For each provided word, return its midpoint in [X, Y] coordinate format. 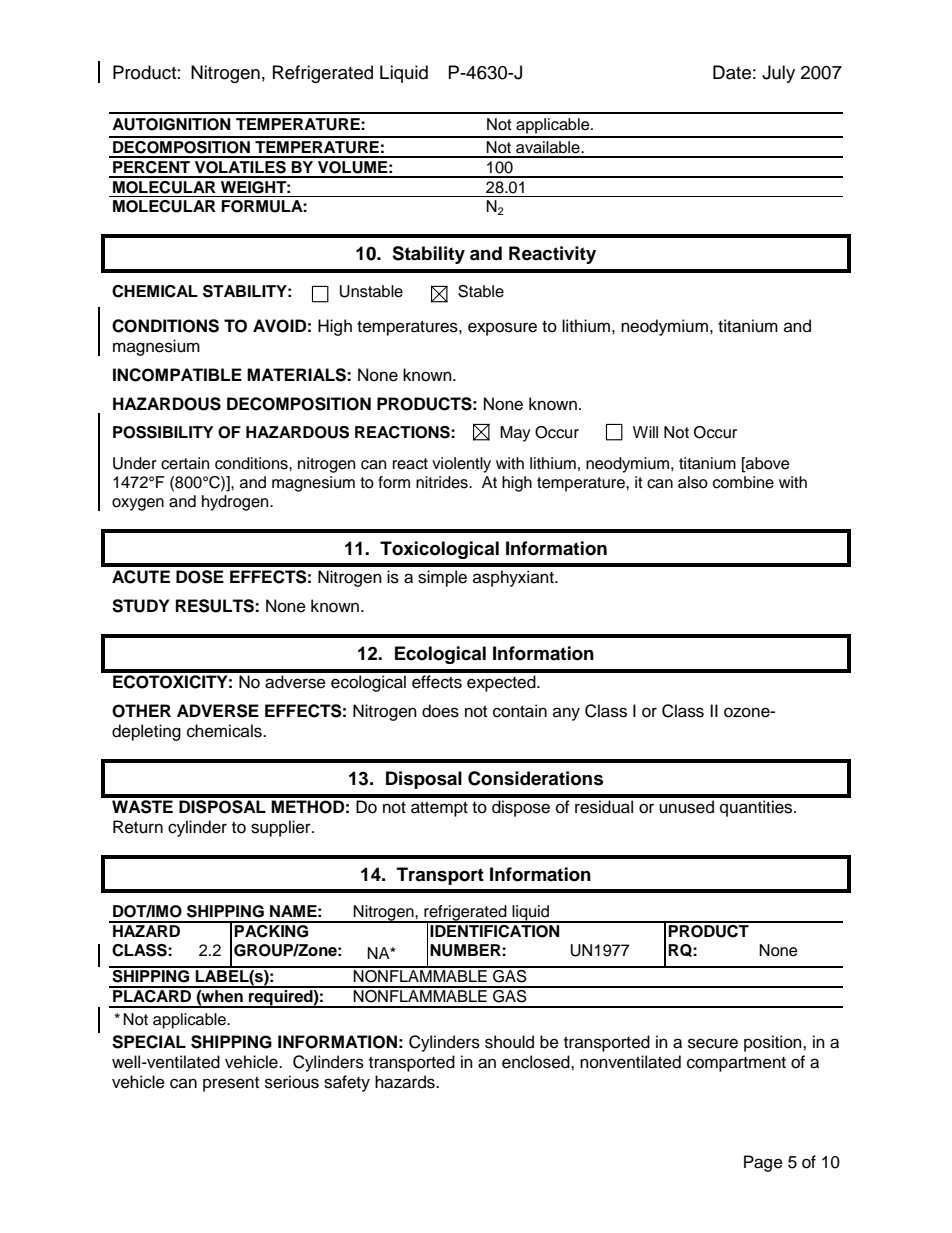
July [778, 74]
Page [763, 1163]
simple [442, 578]
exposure [502, 329]
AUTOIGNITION [171, 124]
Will [645, 432]
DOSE [200, 577]
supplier [282, 828]
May [515, 434]
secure [713, 1043]
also [693, 482]
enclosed [537, 1062]
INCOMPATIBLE [177, 375]
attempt [439, 809]
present [231, 1084]
